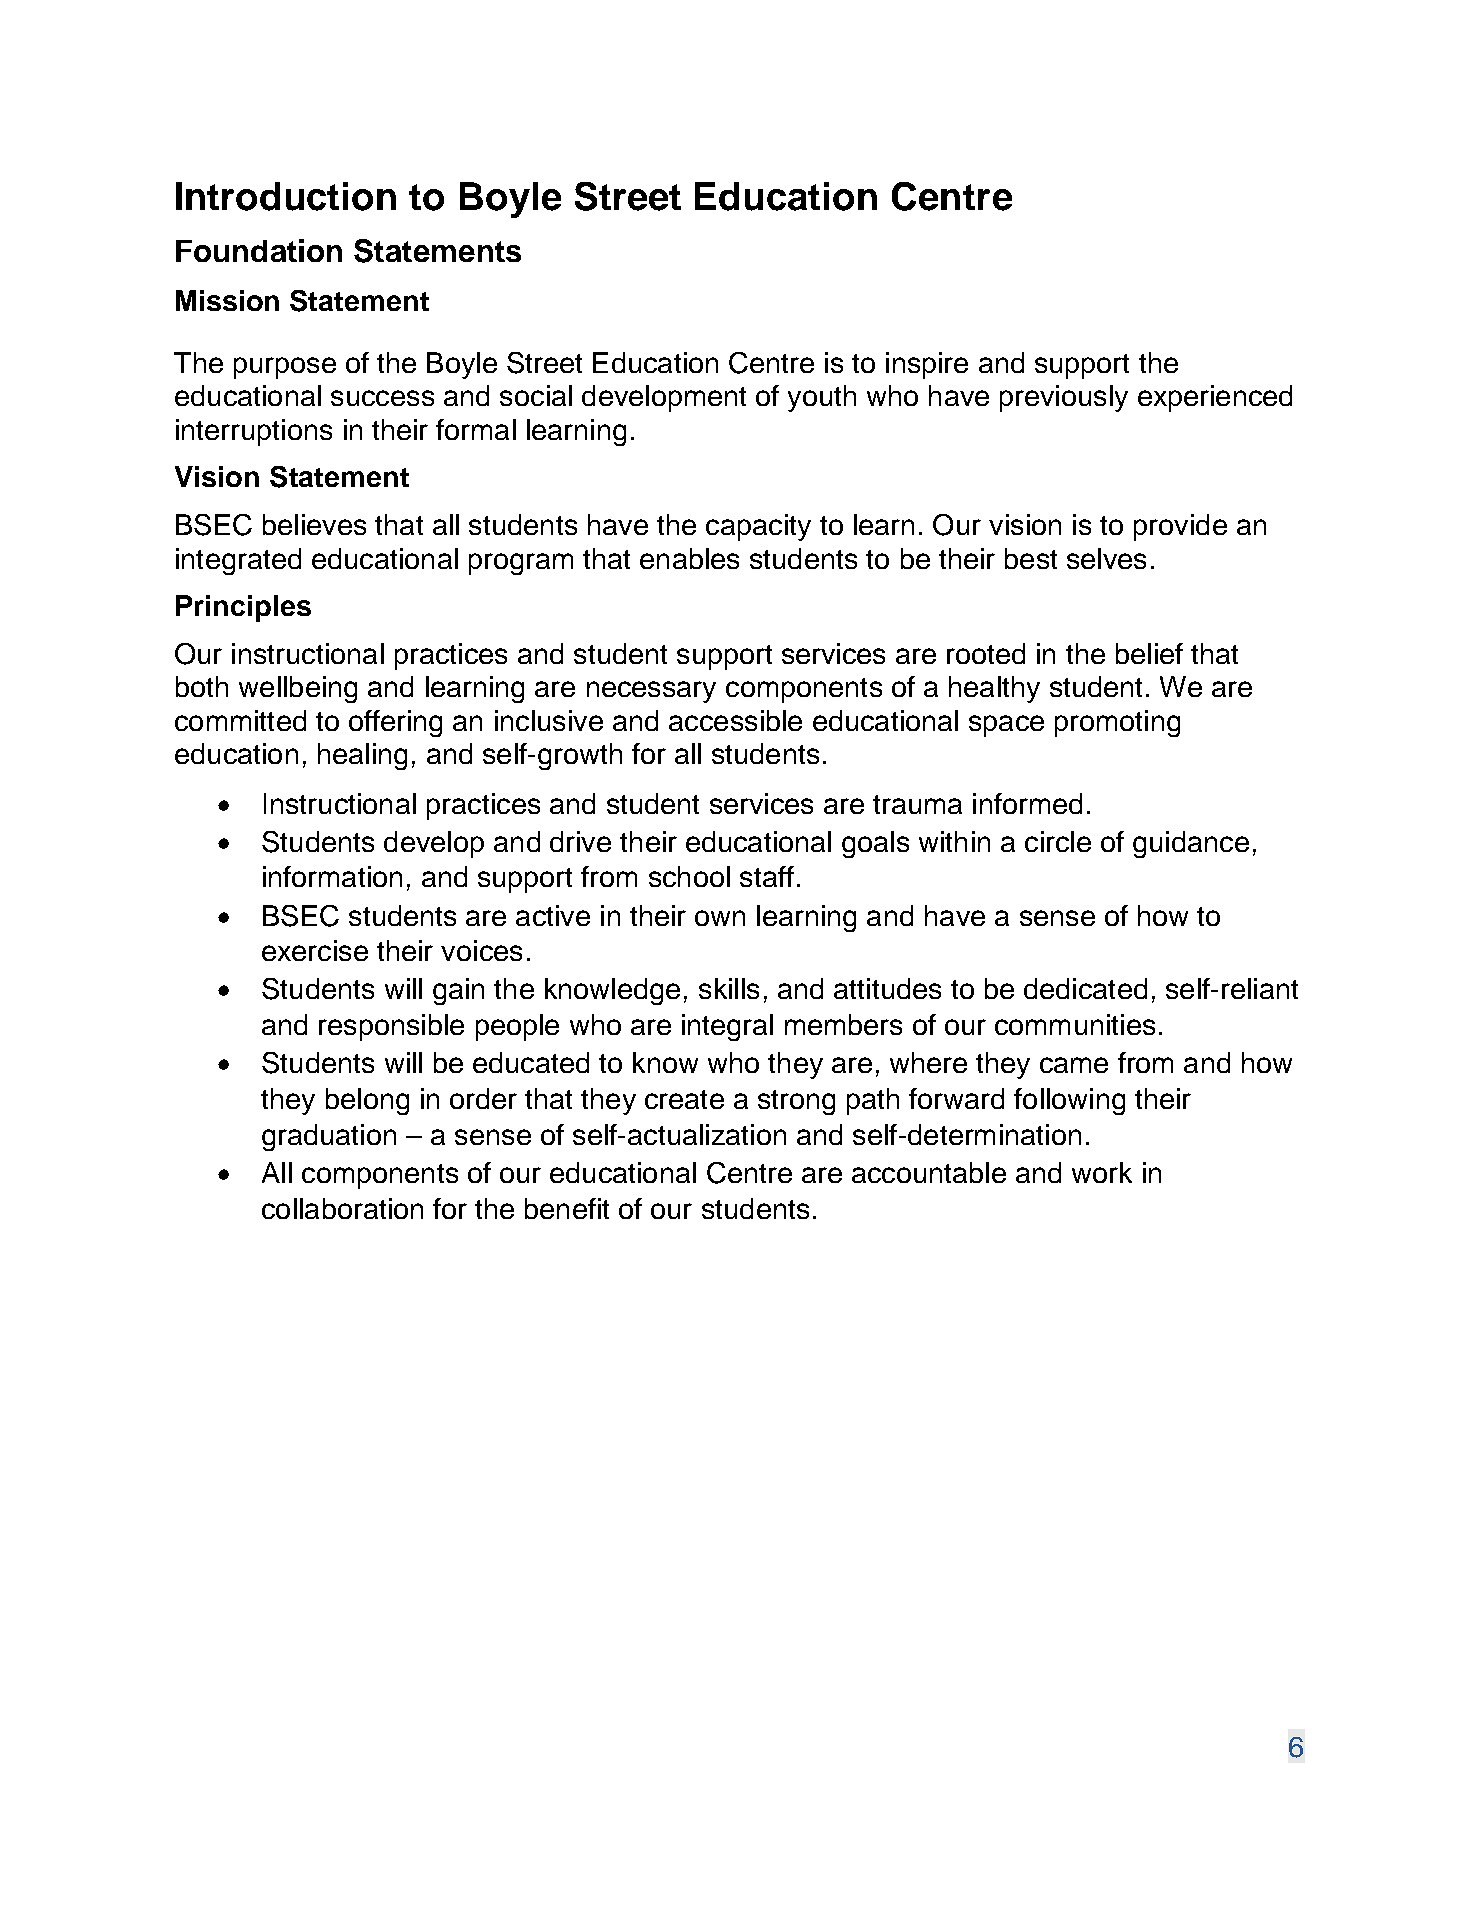  Describe the element at coordinates (1058, 841) in the screenshot. I see `circle` at that location.
